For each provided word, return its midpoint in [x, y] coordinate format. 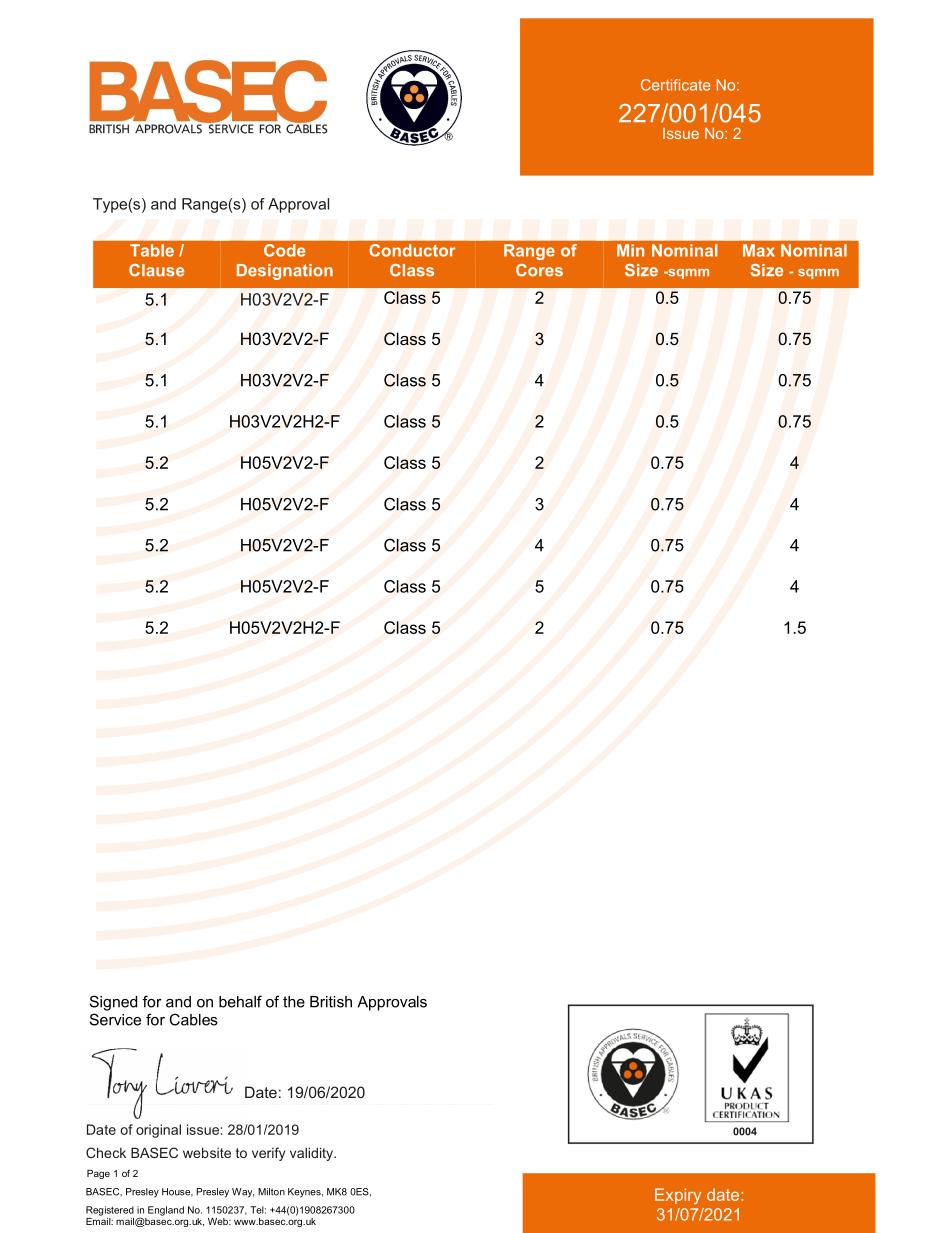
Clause [156, 270]
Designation [285, 272]
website [207, 1152]
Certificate [675, 85]
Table [152, 250]
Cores [539, 270]
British [331, 1002]
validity [313, 1154]
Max [759, 250]
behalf [240, 1001]
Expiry [678, 1196]
